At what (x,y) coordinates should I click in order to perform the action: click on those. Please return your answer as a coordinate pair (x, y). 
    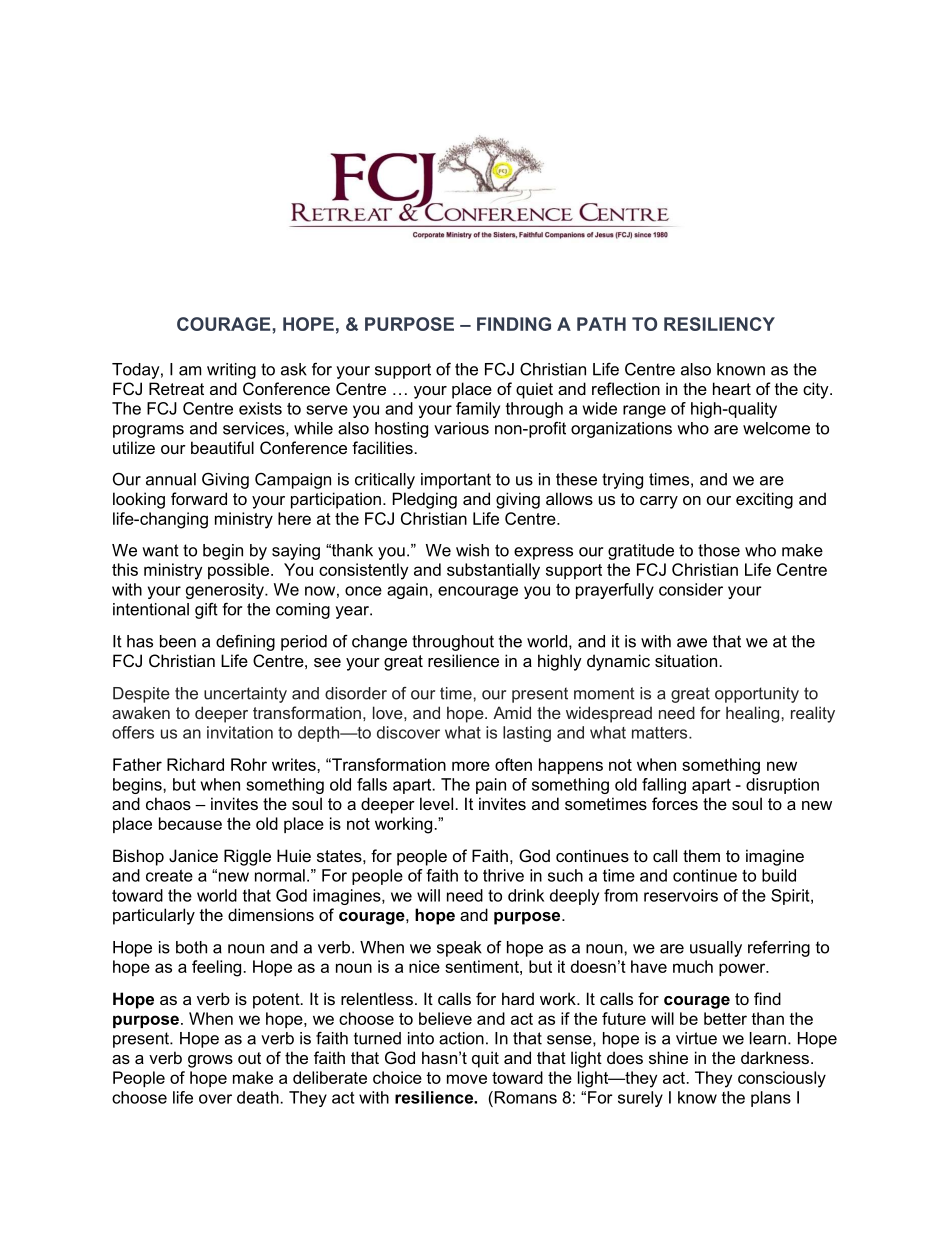
    Looking at the image, I should click on (719, 550).
